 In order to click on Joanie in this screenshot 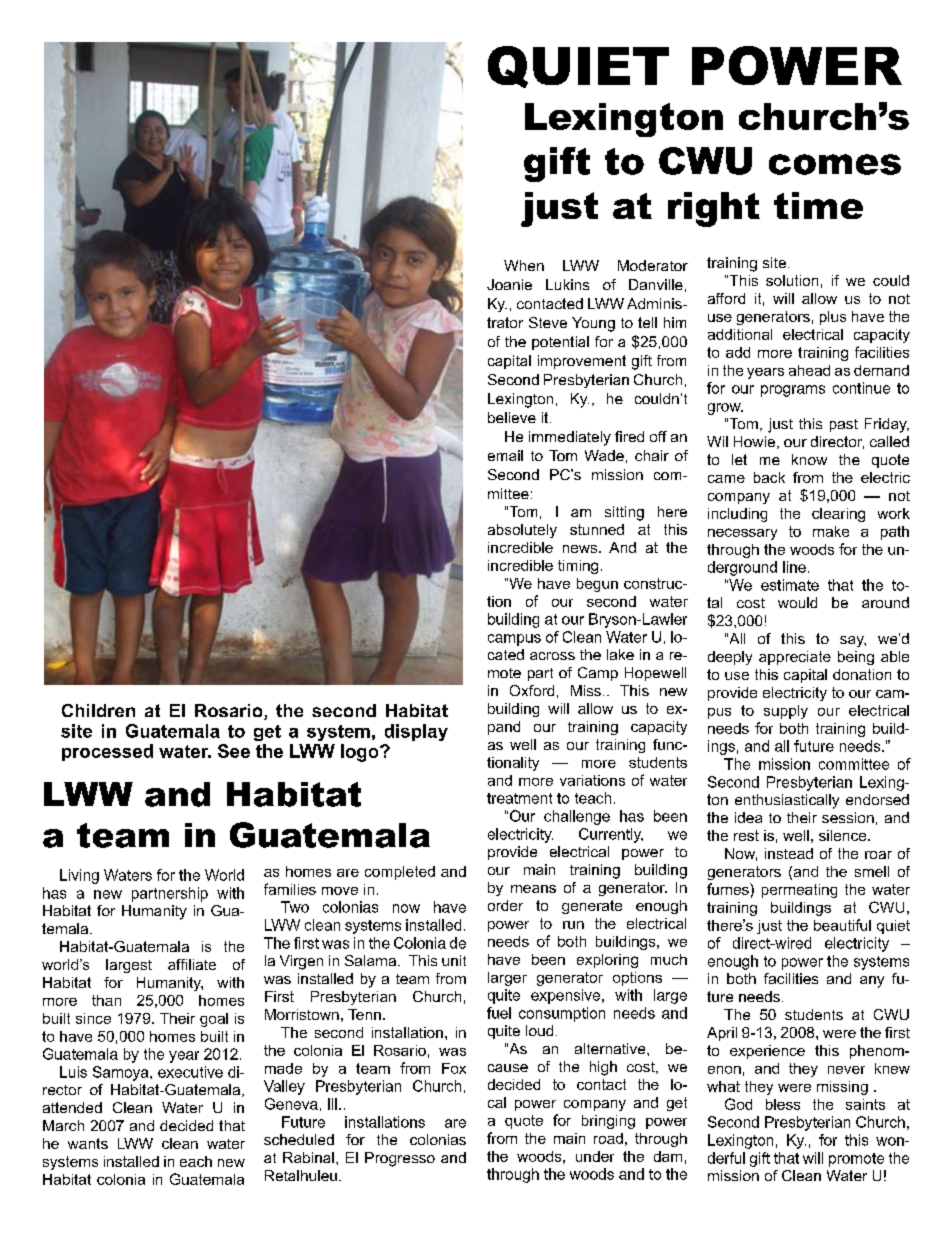, I will do `click(509, 284)`.
